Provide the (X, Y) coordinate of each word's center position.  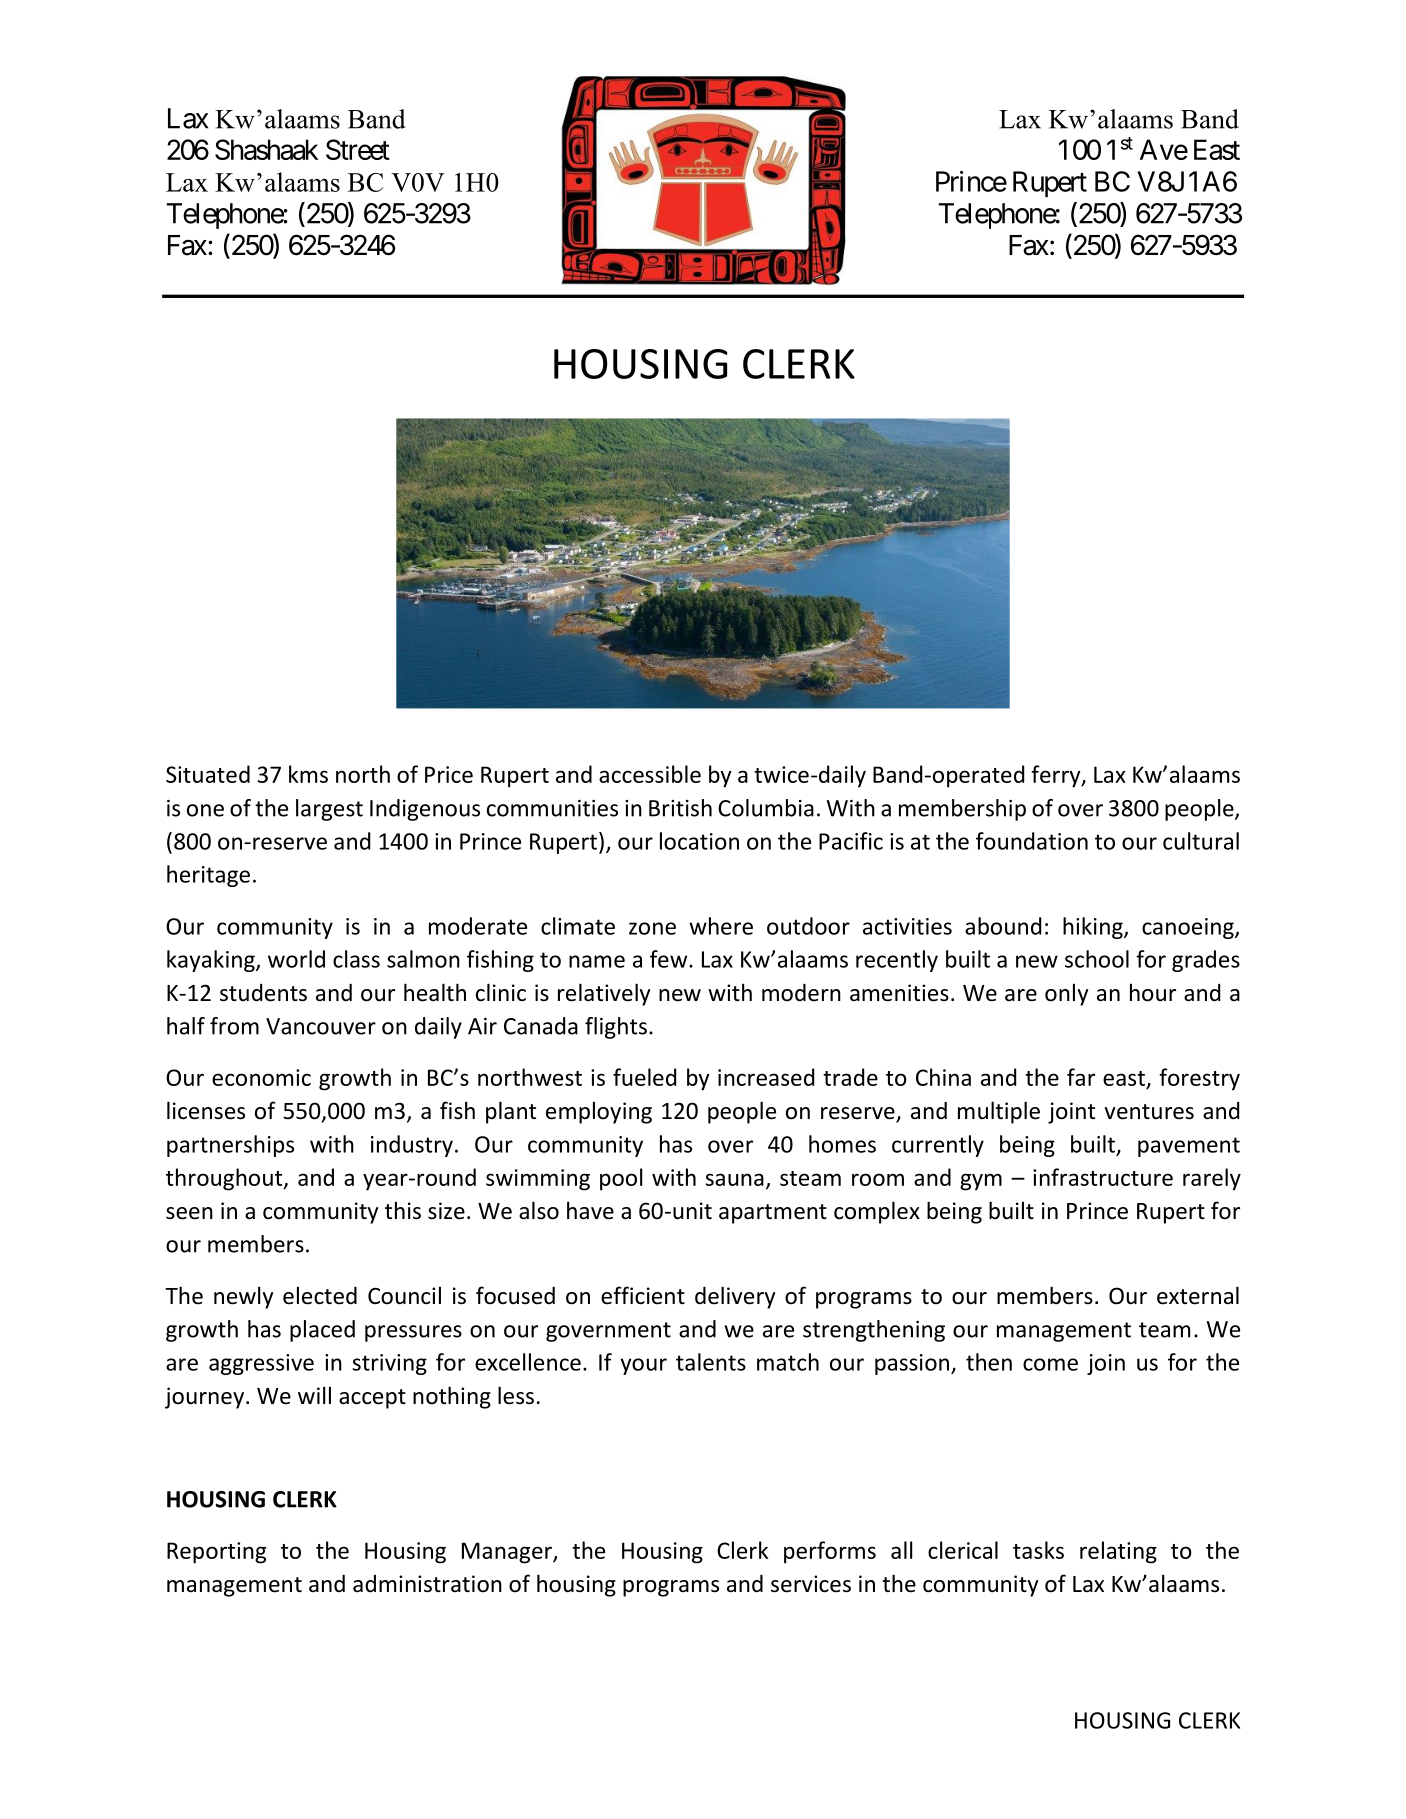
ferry (1057, 776)
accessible (650, 774)
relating (1118, 1552)
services (811, 1584)
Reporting (216, 1553)
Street (358, 149)
